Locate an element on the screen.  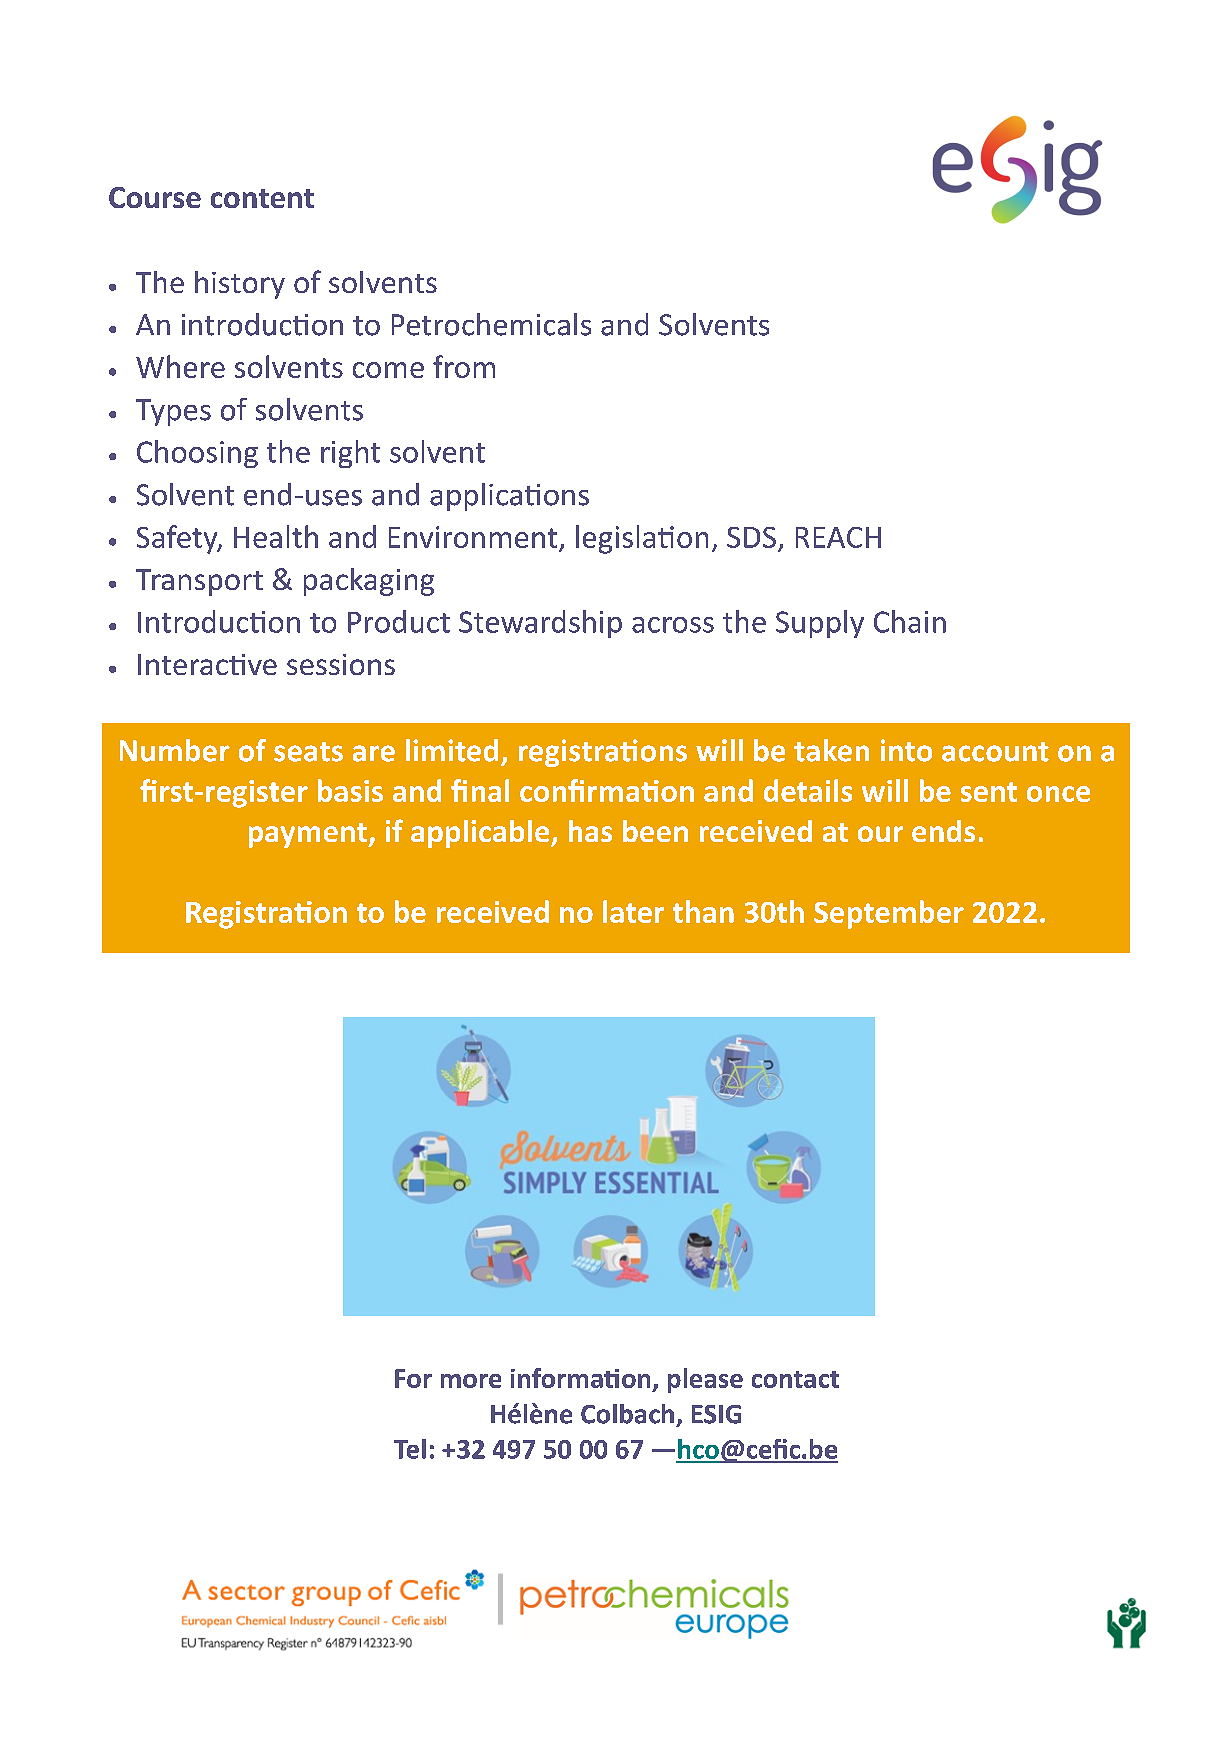
Tel is located at coordinates (410, 1449).
